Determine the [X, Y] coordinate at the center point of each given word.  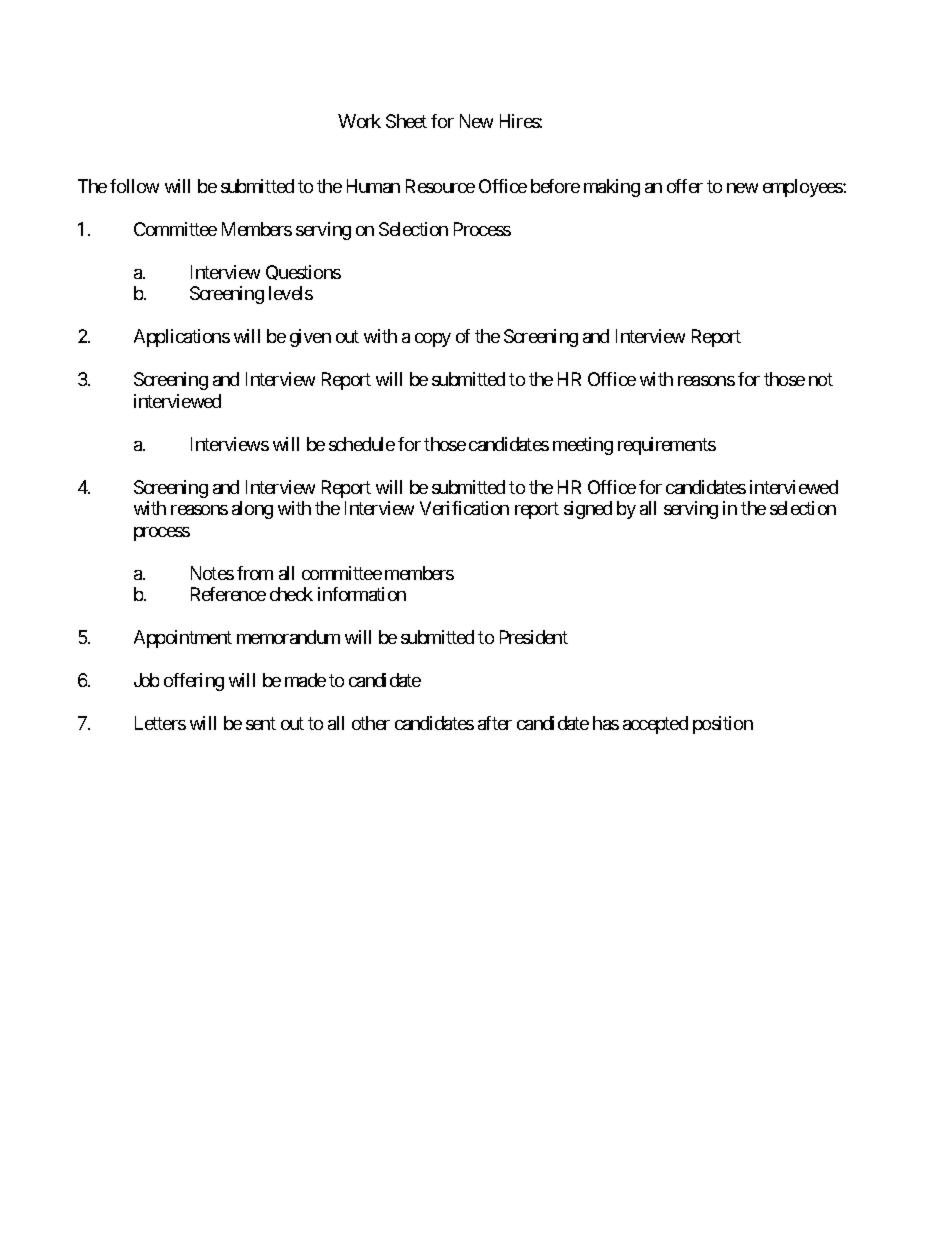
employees [803, 188]
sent [261, 723]
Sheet [406, 121]
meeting [583, 446]
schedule [362, 444]
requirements [667, 446]
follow [134, 186]
